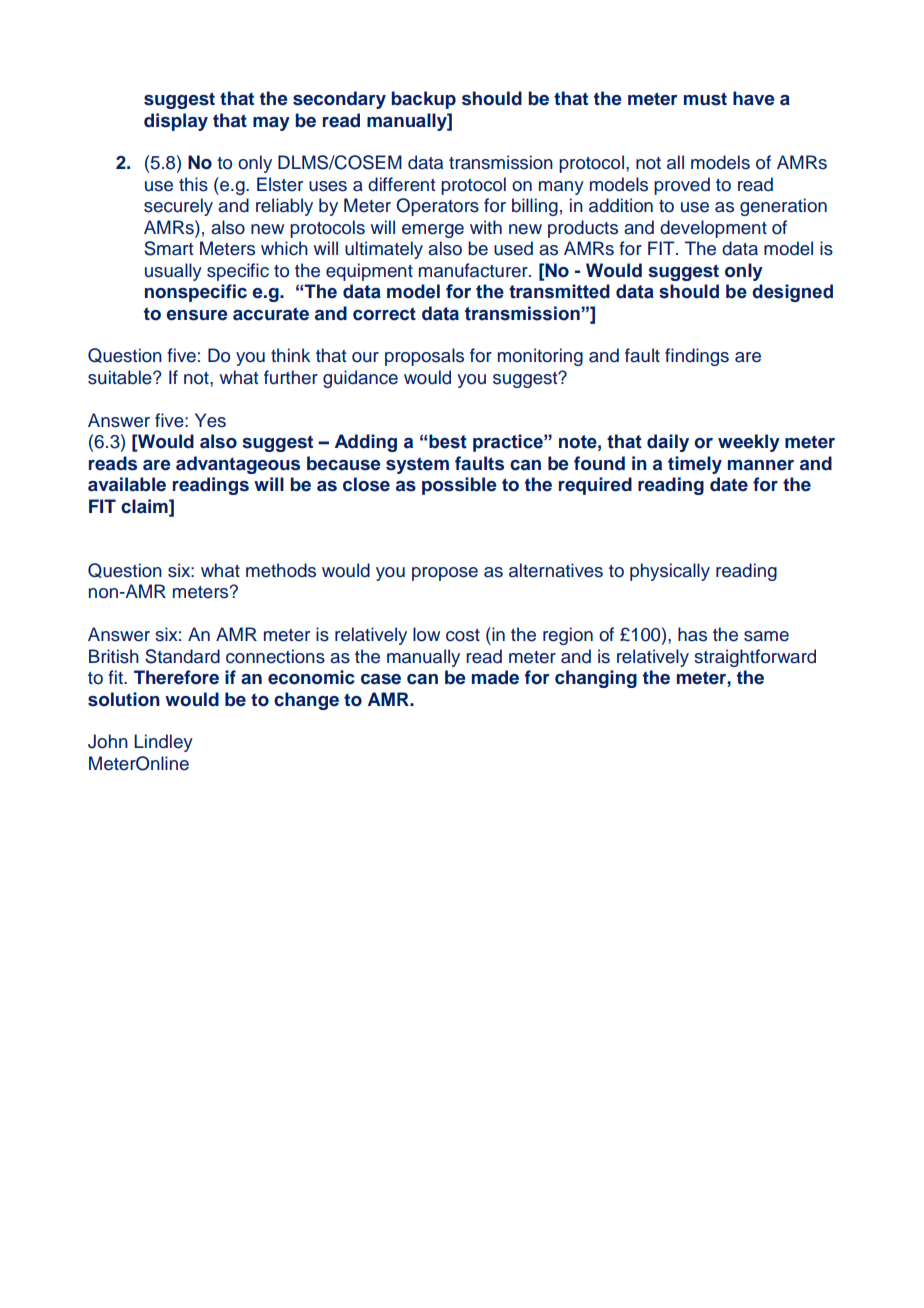 The width and height of the screenshot is (924, 1308). Describe the element at coordinates (749, 443) in the screenshot. I see `weekly` at that location.
